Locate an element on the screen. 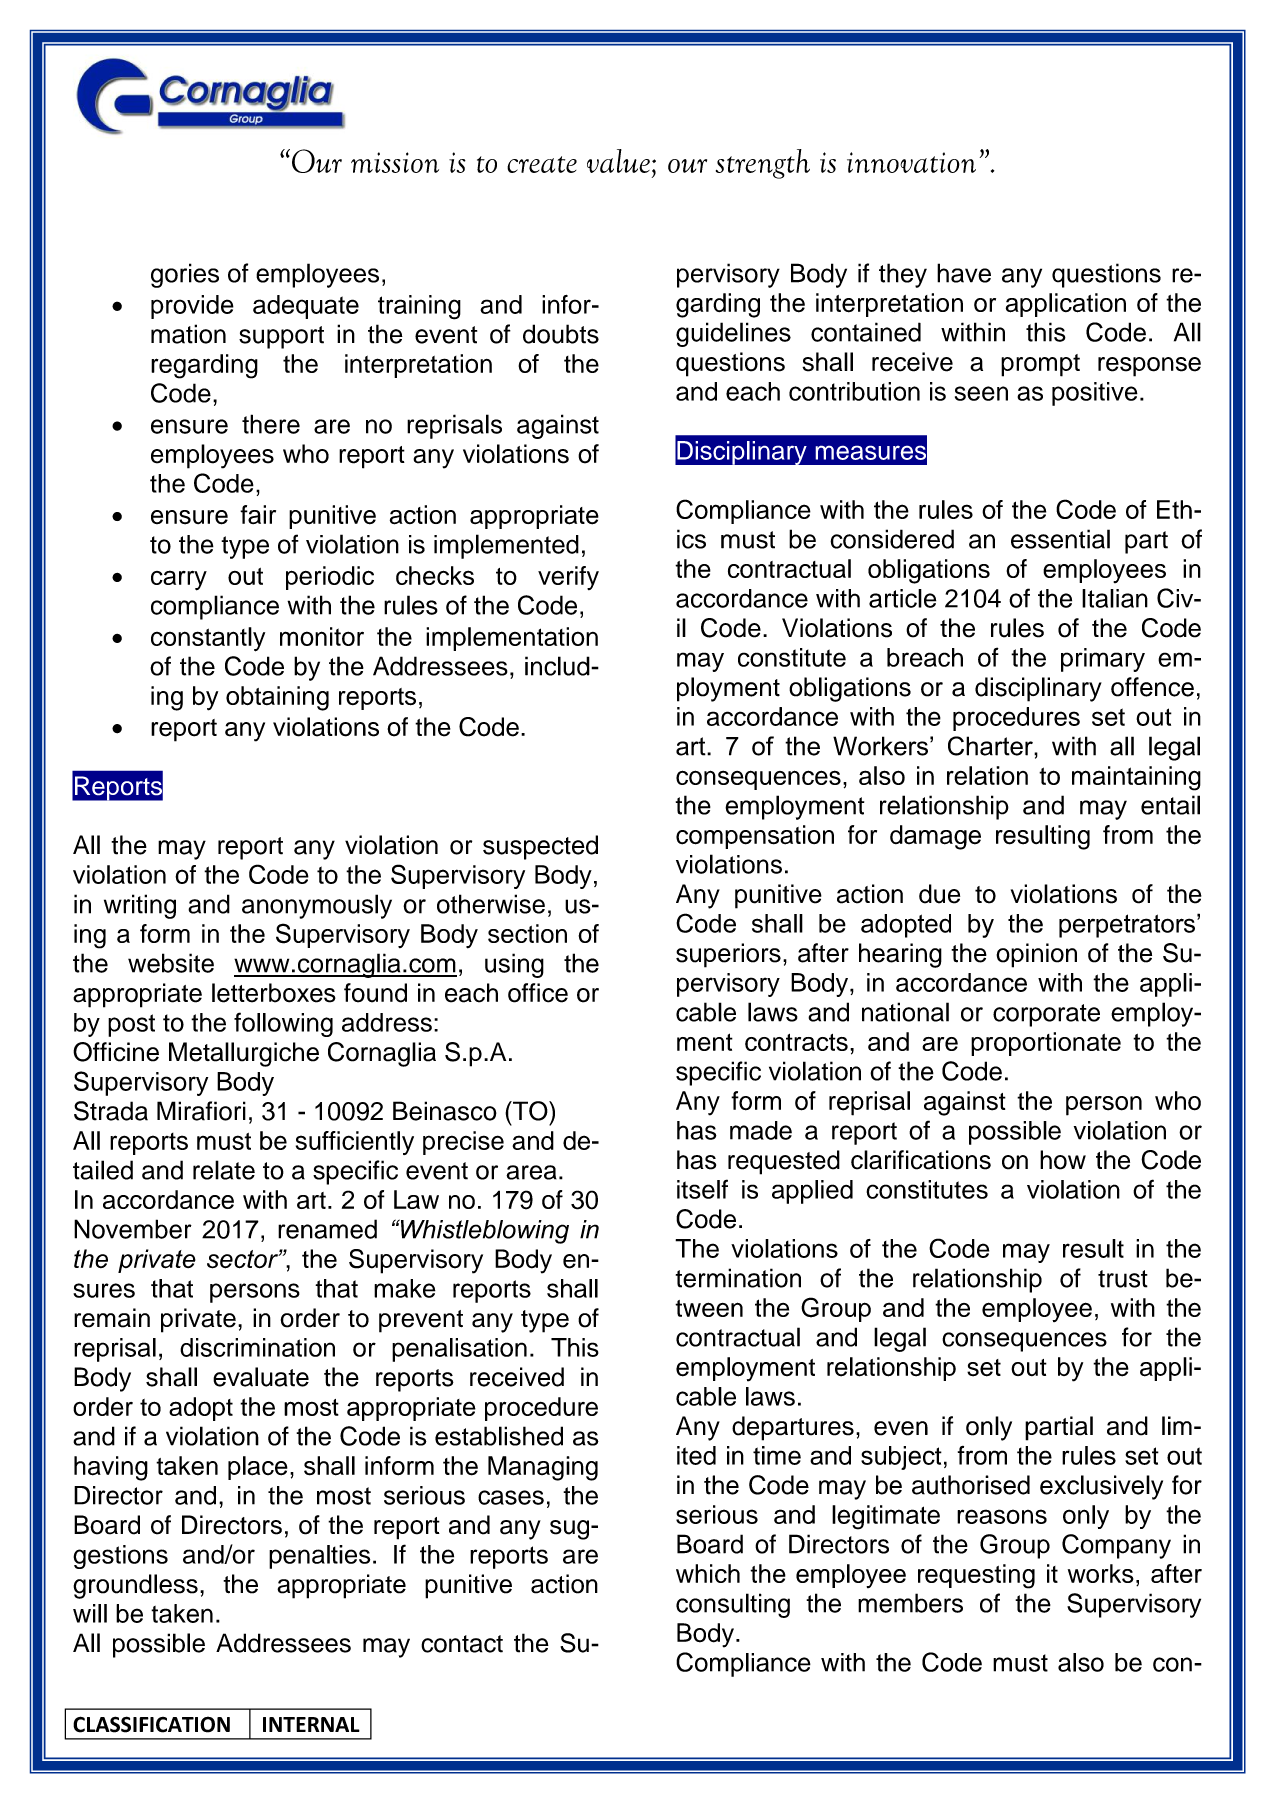 Image resolution: width=1275 pixels, height=1803 pixels. how is located at coordinates (1063, 1160).
